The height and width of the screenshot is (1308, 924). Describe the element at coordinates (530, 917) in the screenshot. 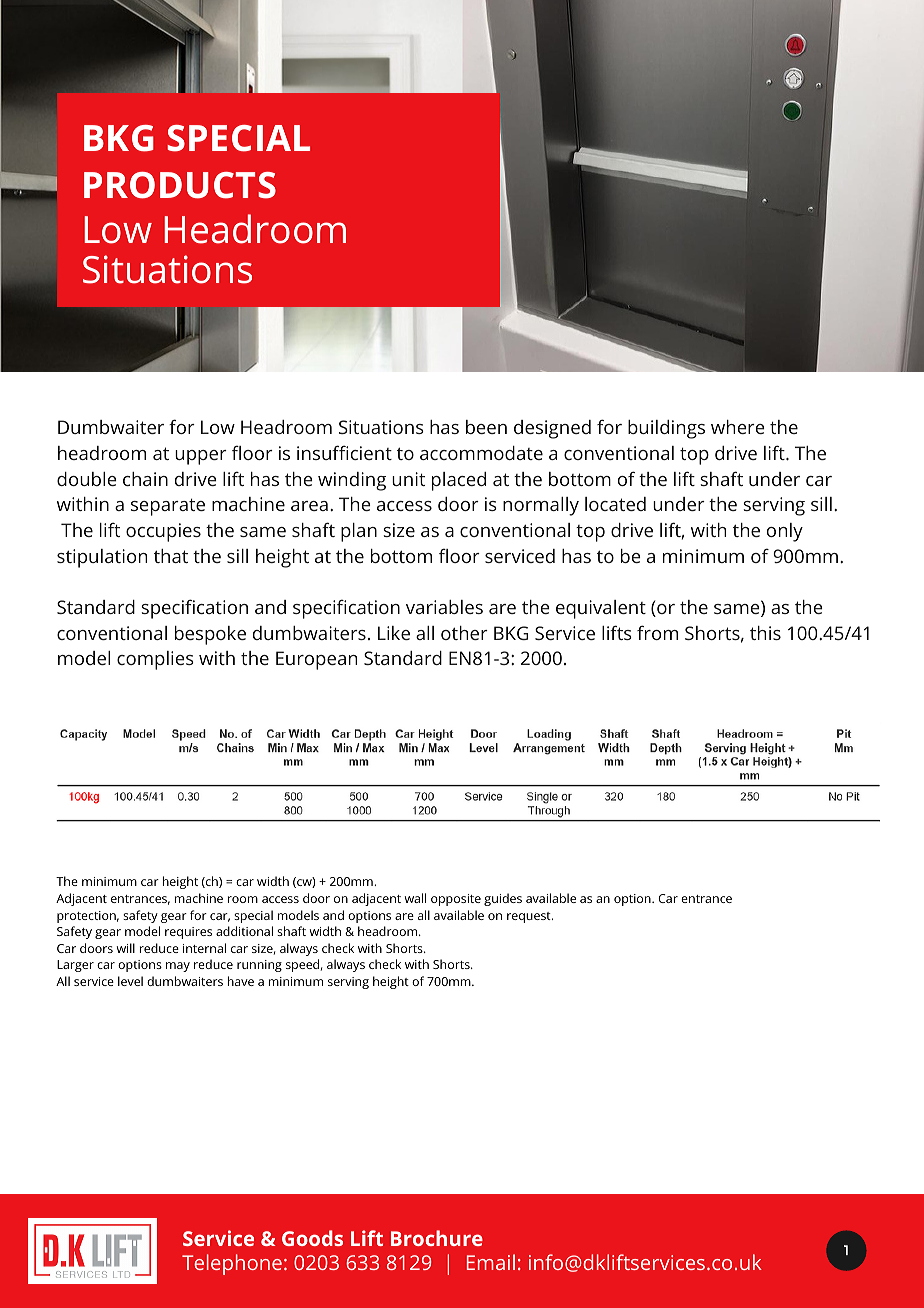

I see `request` at that location.
